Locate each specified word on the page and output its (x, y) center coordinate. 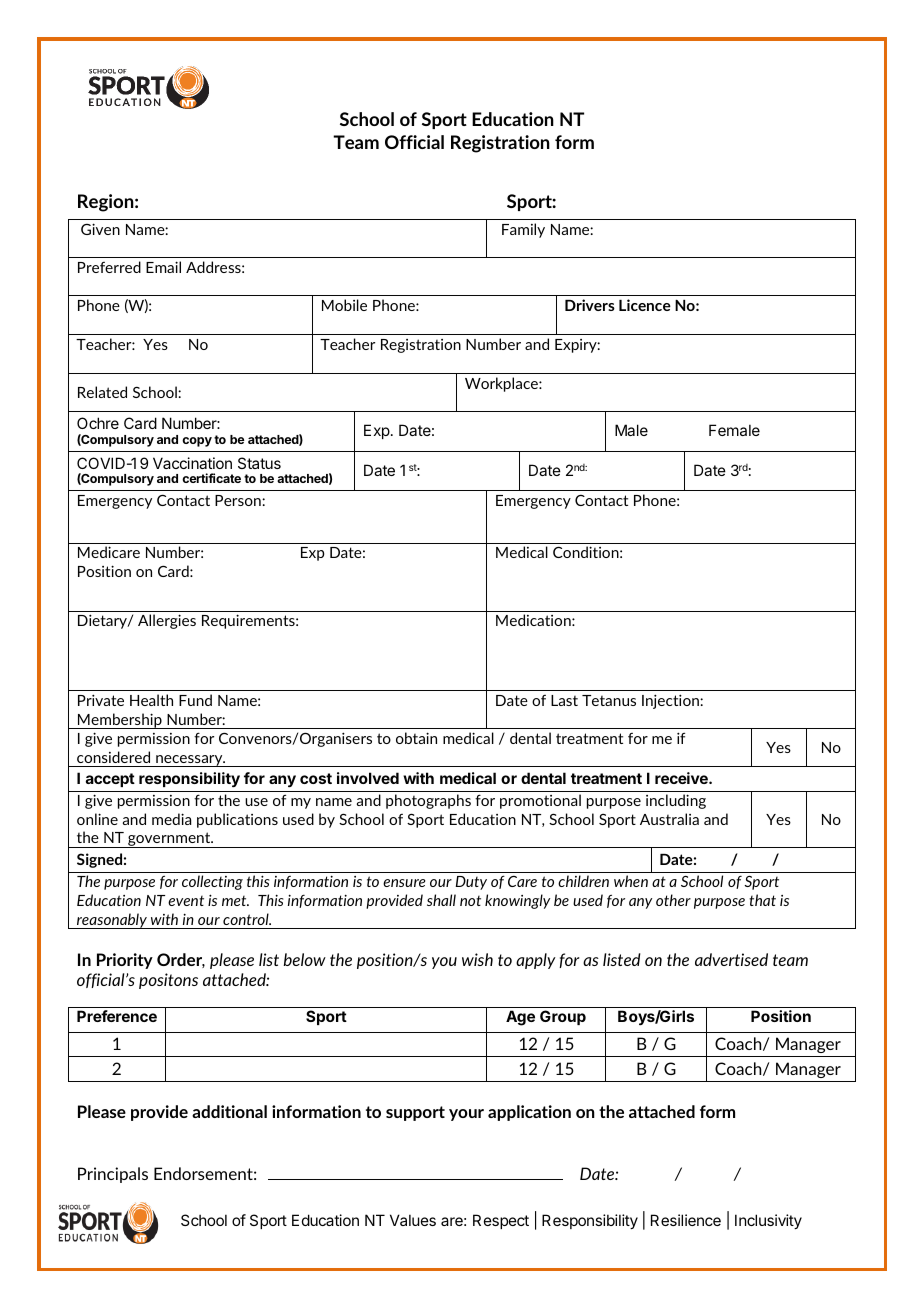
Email (163, 267)
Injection (671, 701)
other (673, 900)
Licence (645, 305)
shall (441, 900)
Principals (113, 1175)
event (186, 901)
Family (523, 230)
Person (239, 500)
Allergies (167, 621)
